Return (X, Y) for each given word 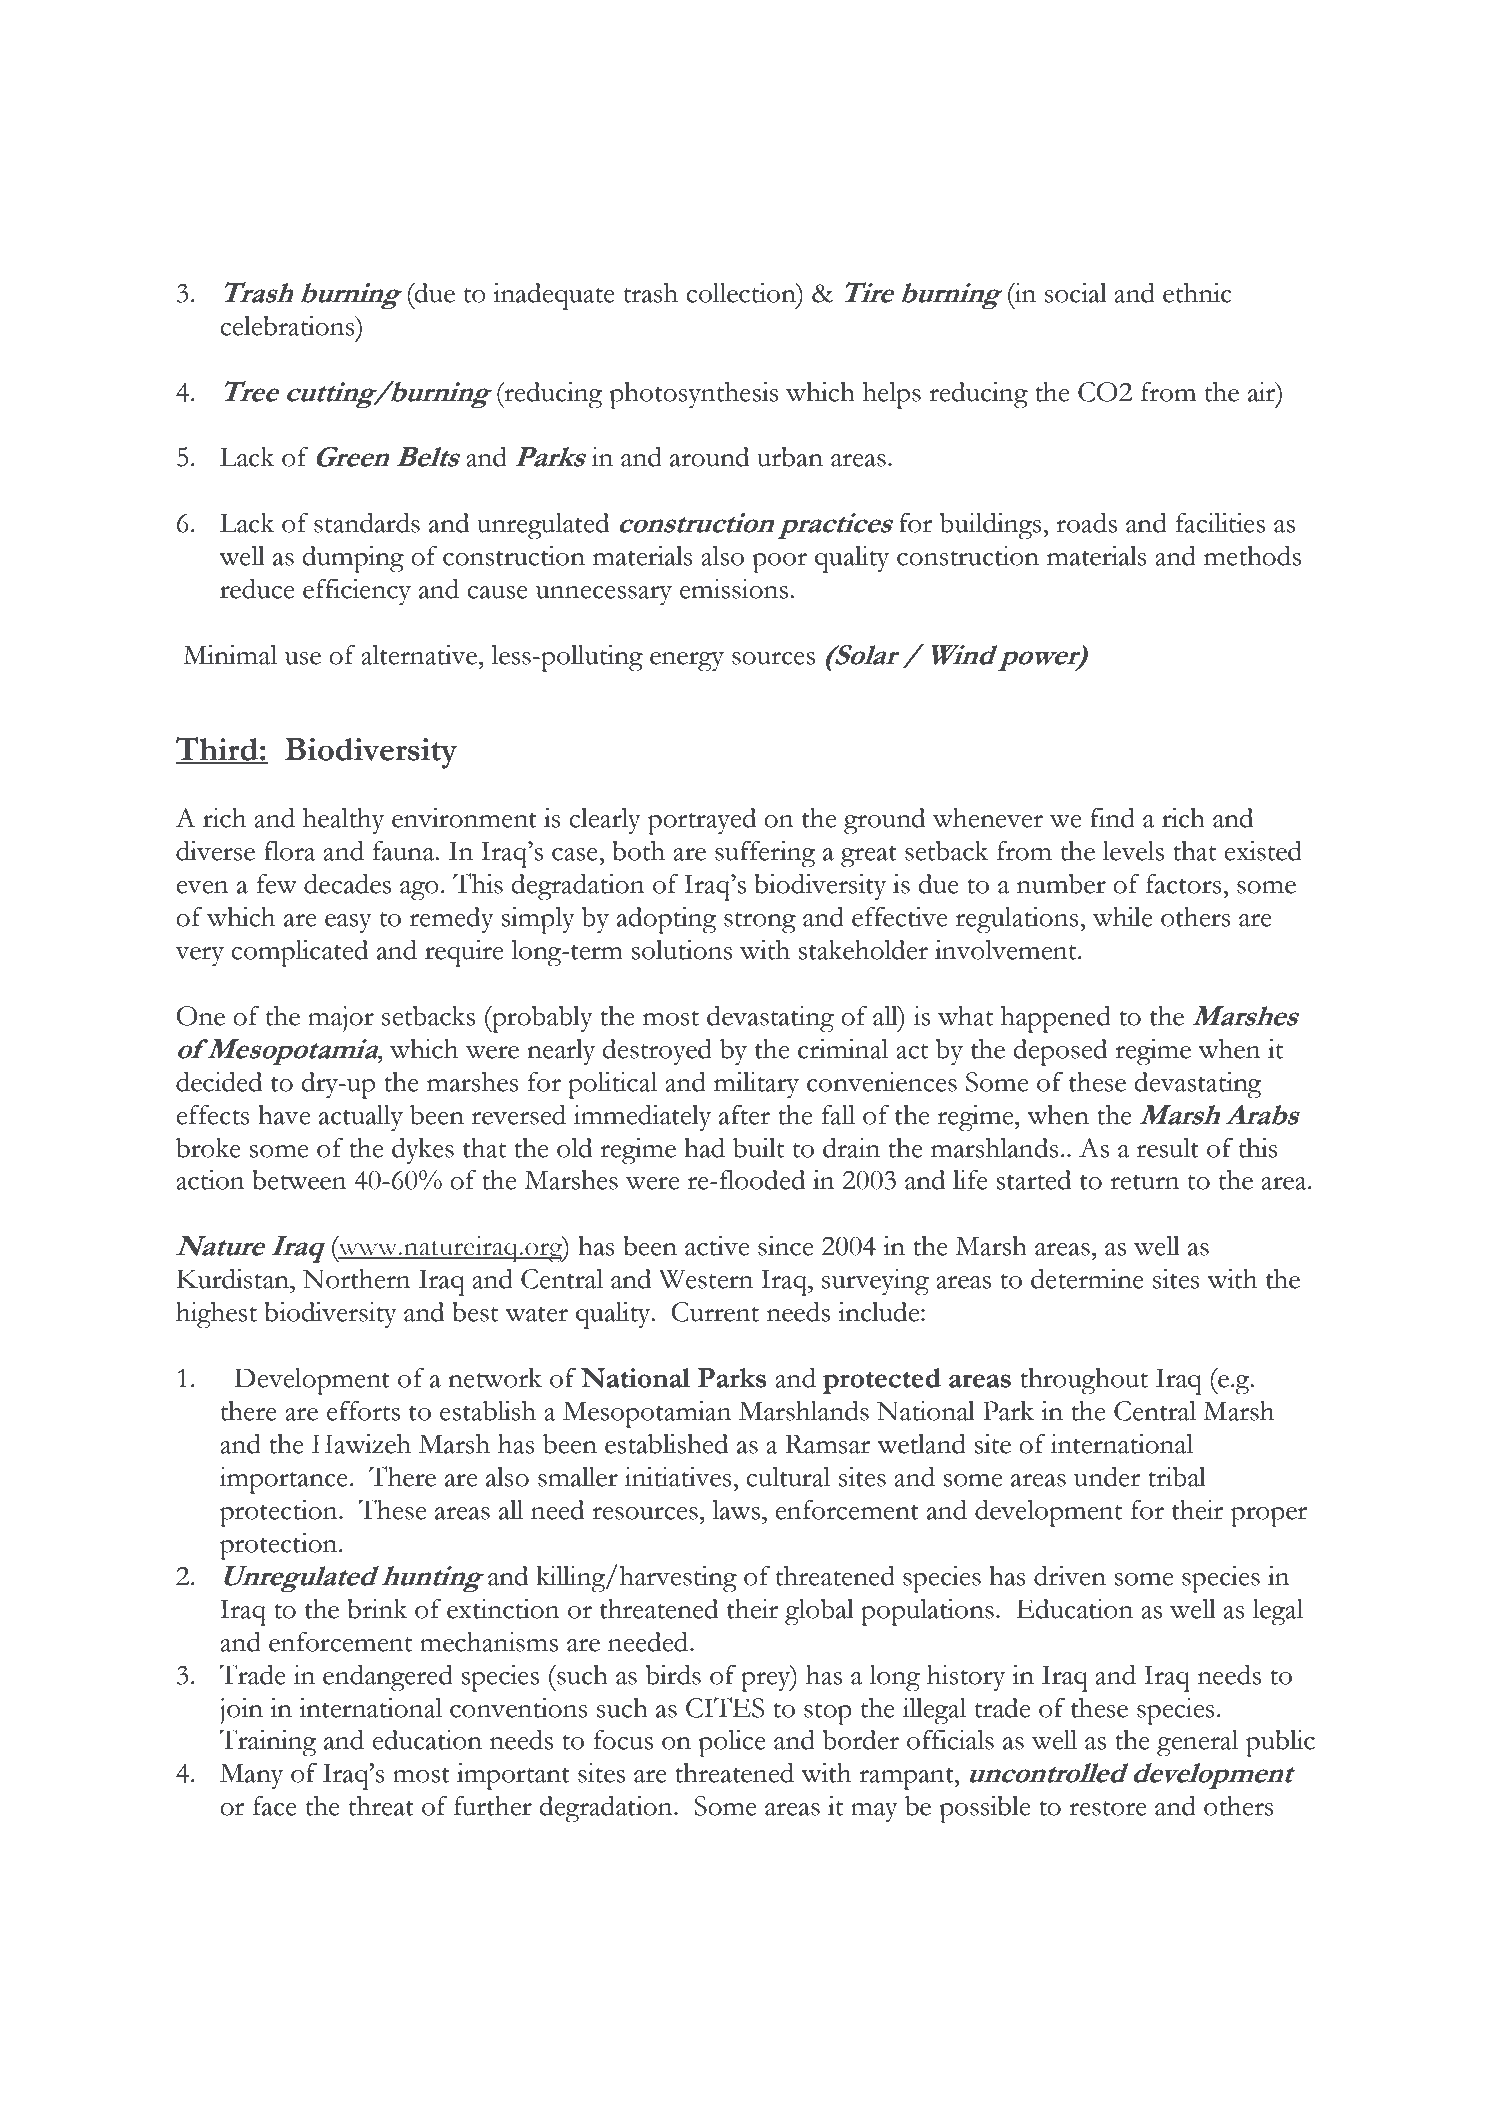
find (1112, 817)
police (732, 1743)
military (756, 1085)
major (341, 1019)
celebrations (288, 326)
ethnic (1197, 293)
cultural (788, 1477)
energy (687, 662)
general (1197, 1743)
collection (742, 293)
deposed (1060, 1052)
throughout (1084, 1381)
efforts (363, 1410)
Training (268, 1743)
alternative (420, 655)
